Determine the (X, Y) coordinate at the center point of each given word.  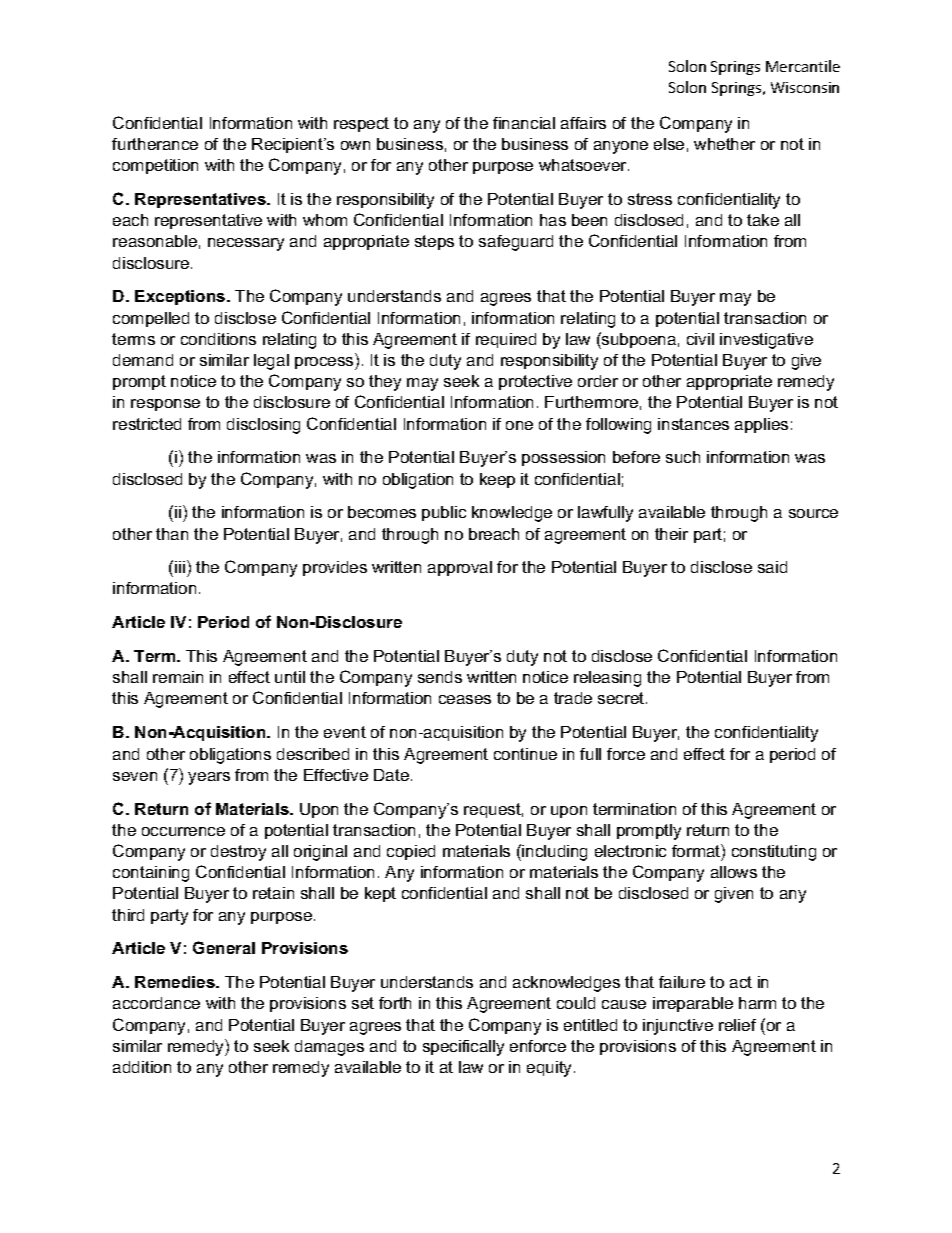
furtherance (155, 144)
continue (525, 754)
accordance (156, 1003)
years (209, 778)
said (772, 567)
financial (524, 123)
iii (180, 567)
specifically (463, 1048)
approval (460, 568)
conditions (218, 339)
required (506, 340)
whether (724, 144)
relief (737, 1025)
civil (700, 339)
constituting (774, 853)
